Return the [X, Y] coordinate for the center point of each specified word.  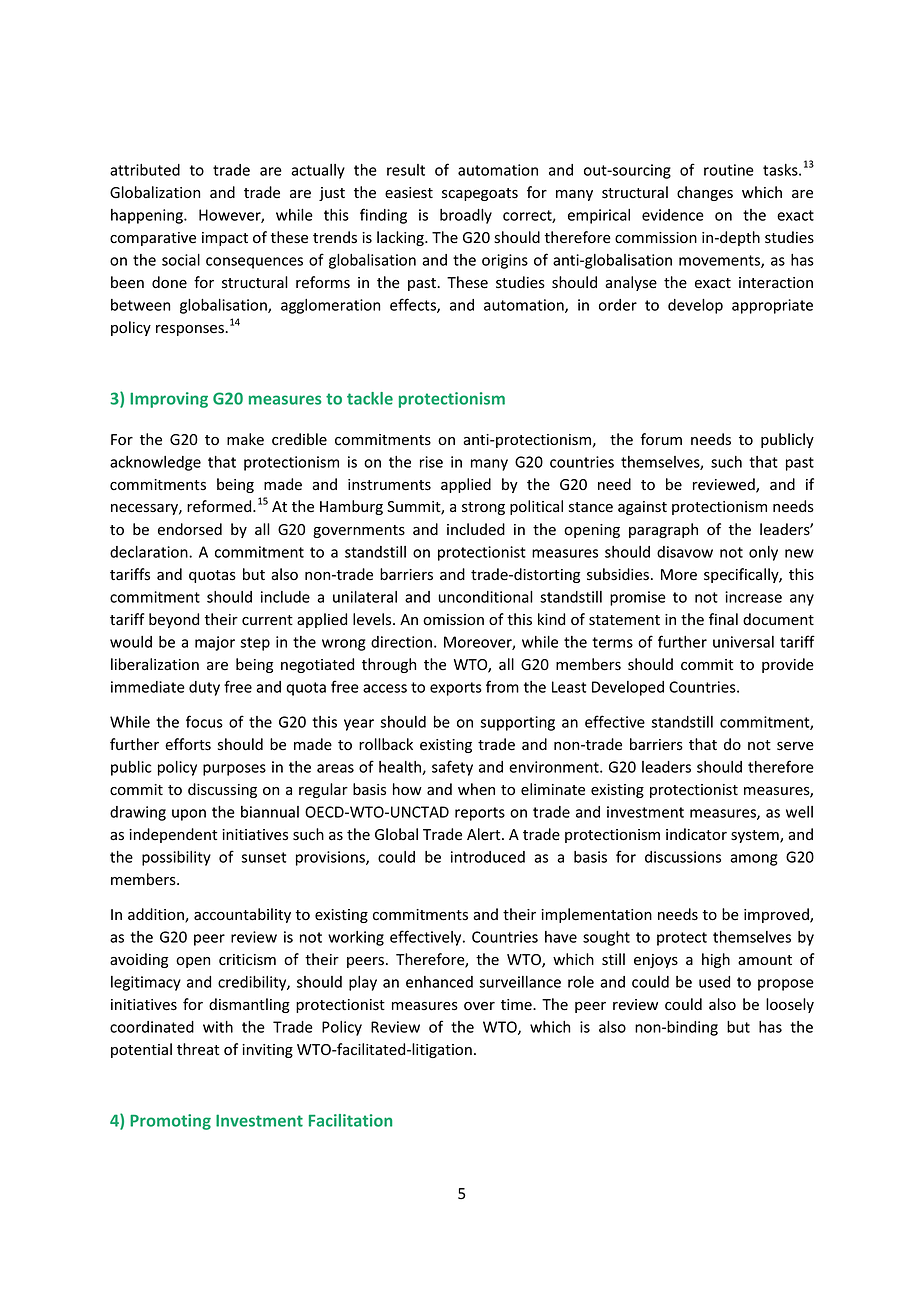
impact [225, 239]
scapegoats [480, 194]
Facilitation [350, 1120]
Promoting [170, 1122]
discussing [222, 790]
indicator [696, 834]
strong [483, 508]
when [476, 789]
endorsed [190, 529]
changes [705, 193]
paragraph [663, 530]
